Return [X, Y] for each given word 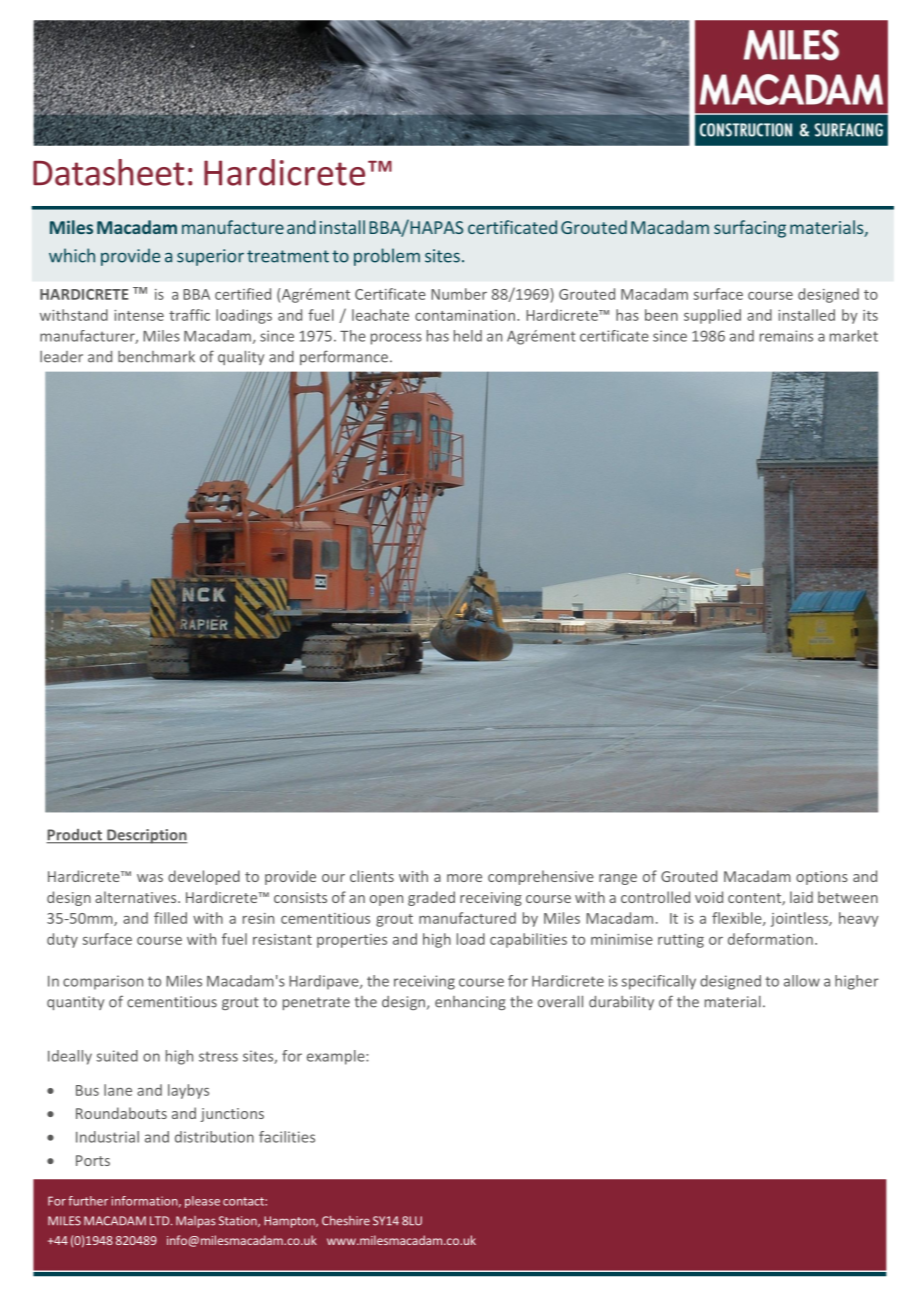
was [150, 878]
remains [786, 336]
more [464, 878]
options [822, 878]
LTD [161, 1220]
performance [344, 357]
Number [459, 294]
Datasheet [108, 172]
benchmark [156, 357]
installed [806, 315]
